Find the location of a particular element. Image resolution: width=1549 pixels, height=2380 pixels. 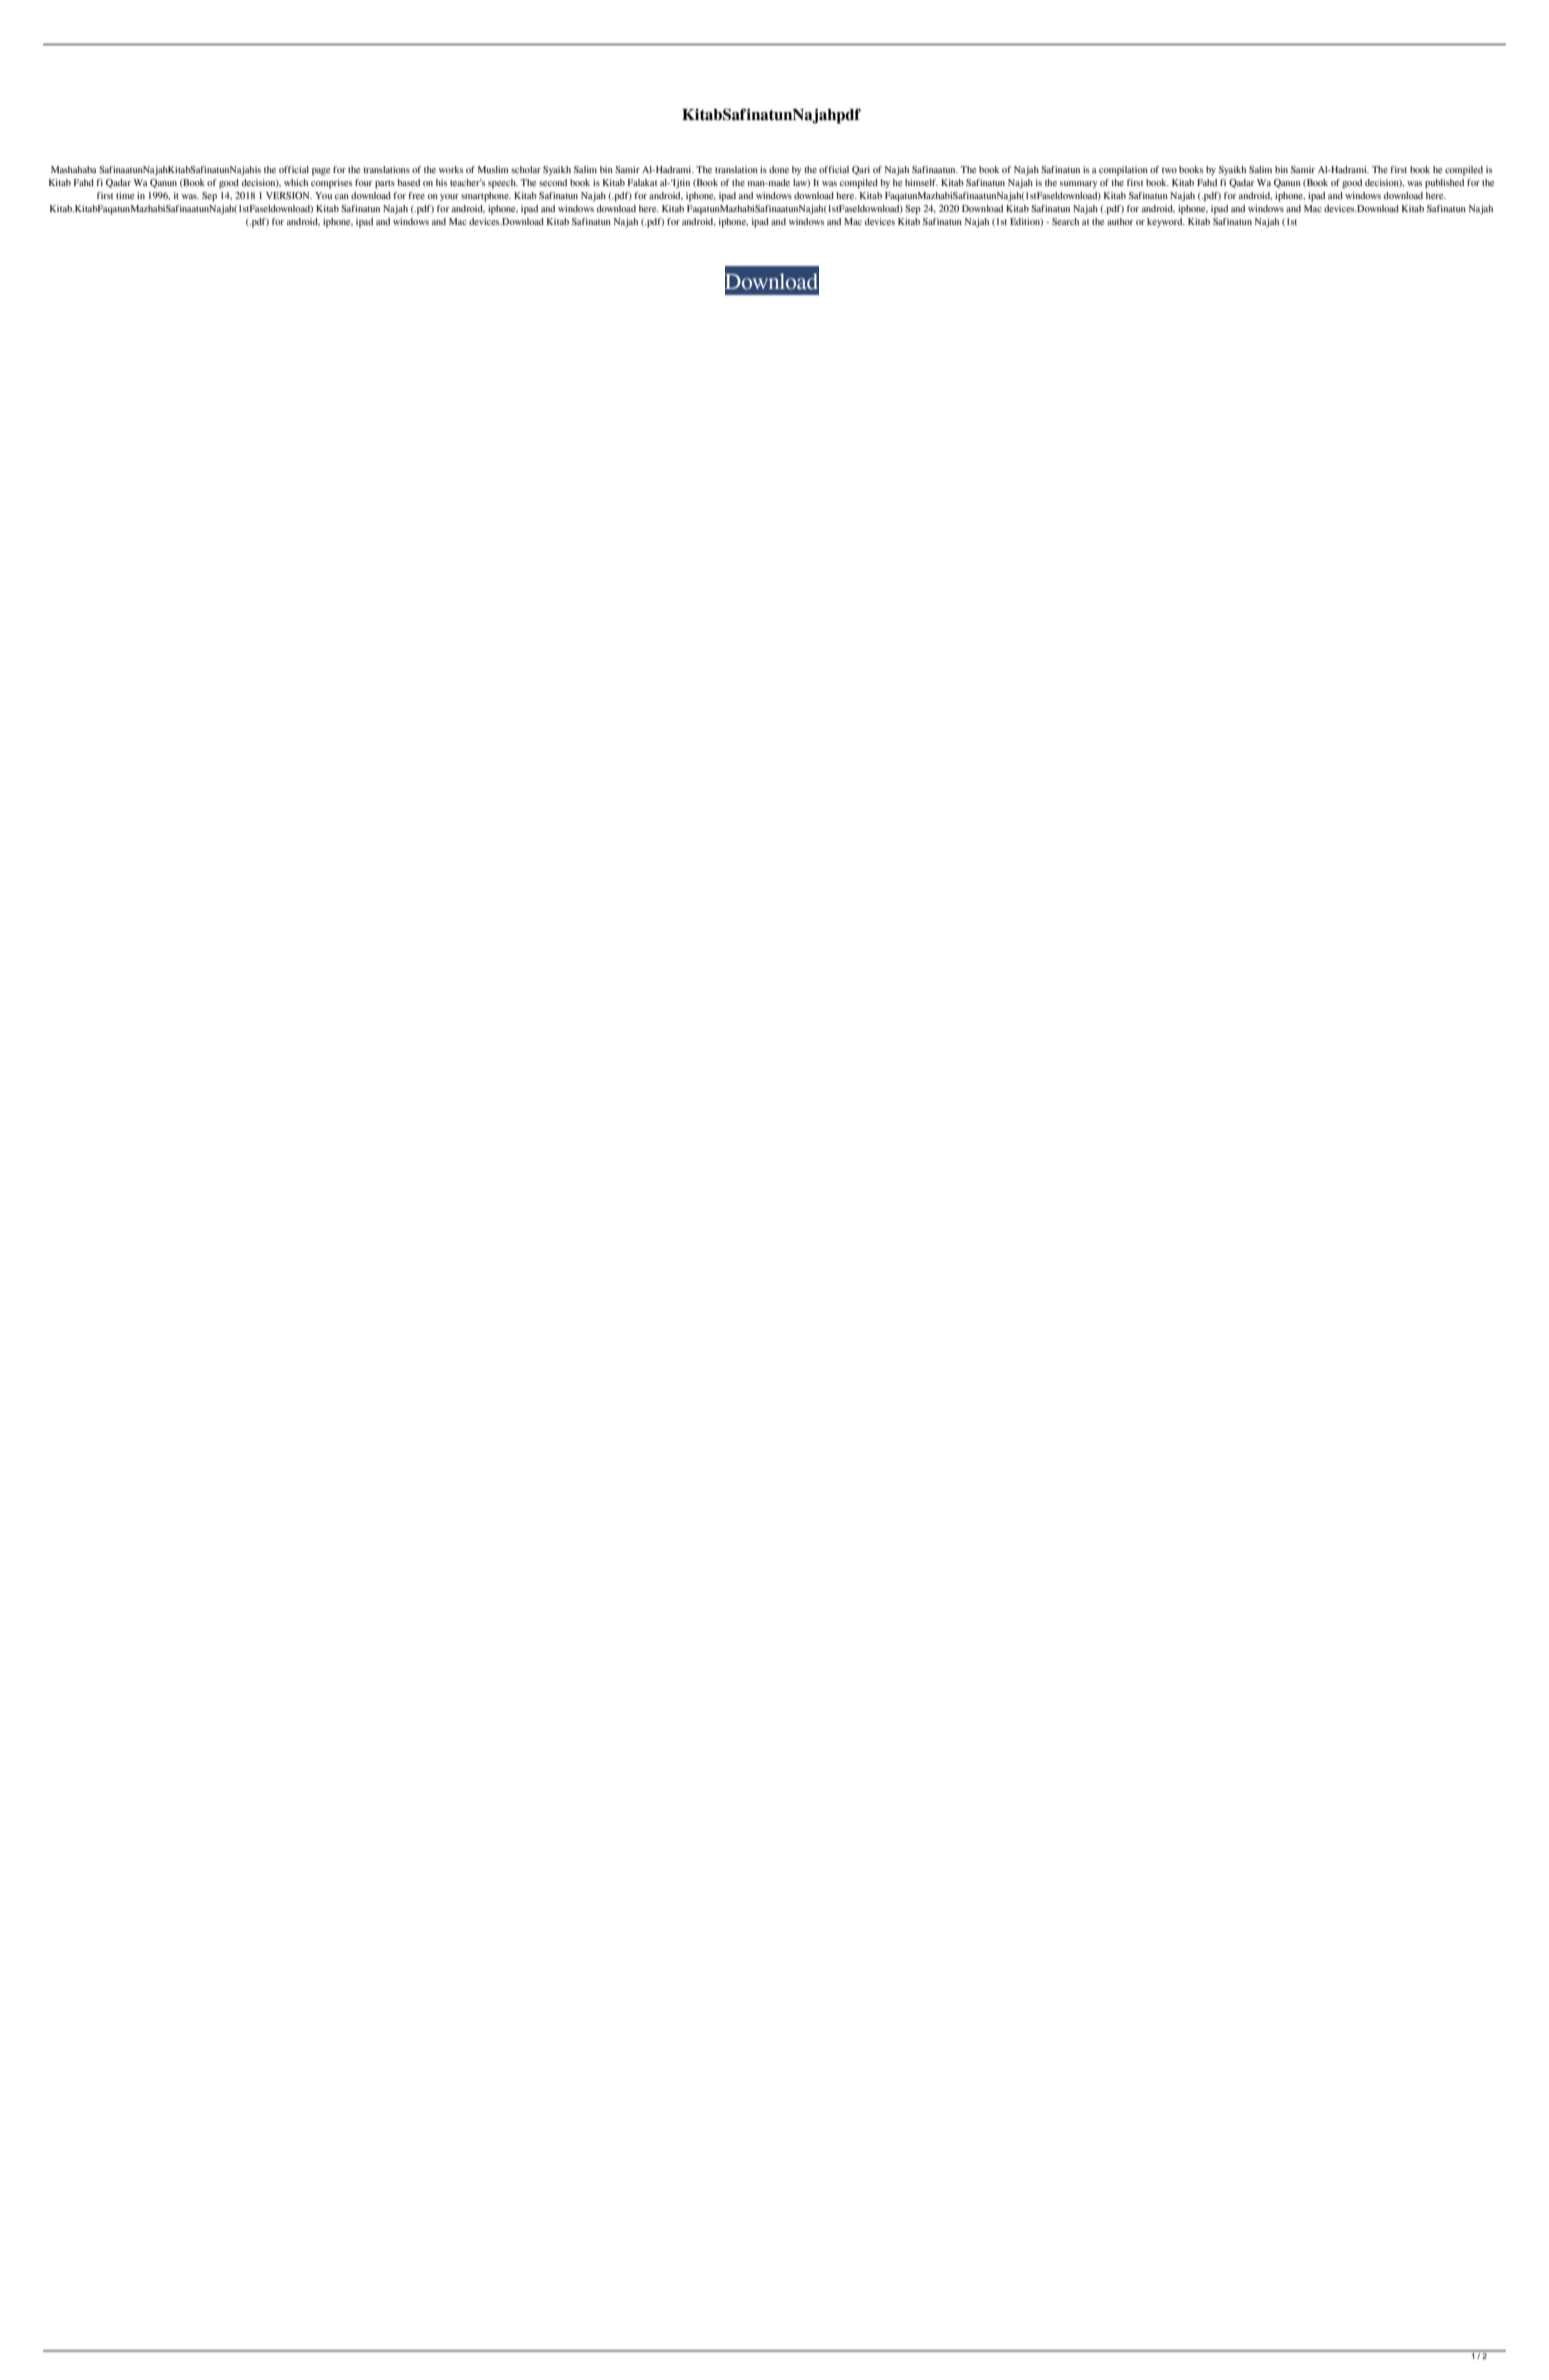

page is located at coordinates (321, 172).
